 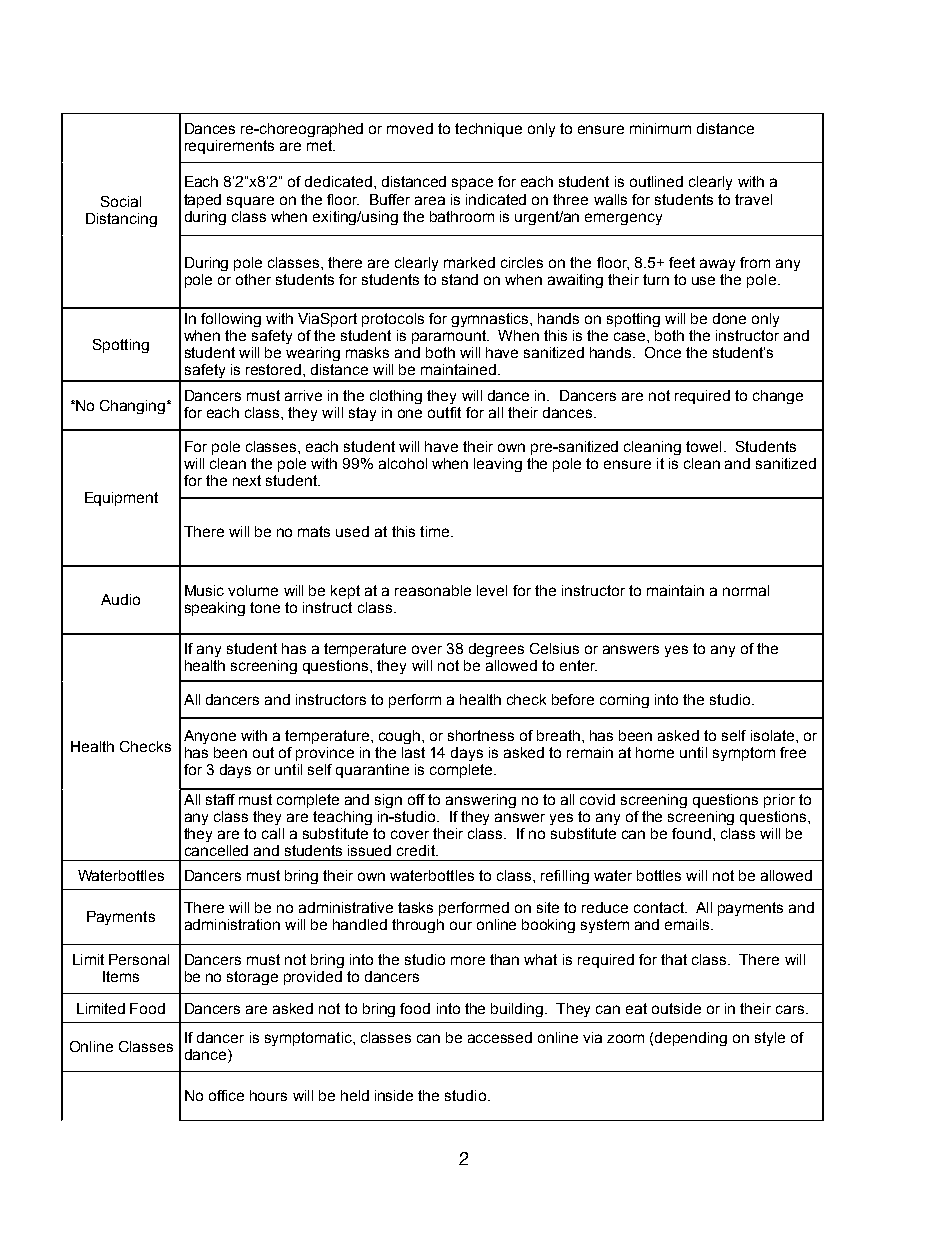 What do you see at coordinates (656, 181) in the page?
I see `outlined` at bounding box center [656, 181].
